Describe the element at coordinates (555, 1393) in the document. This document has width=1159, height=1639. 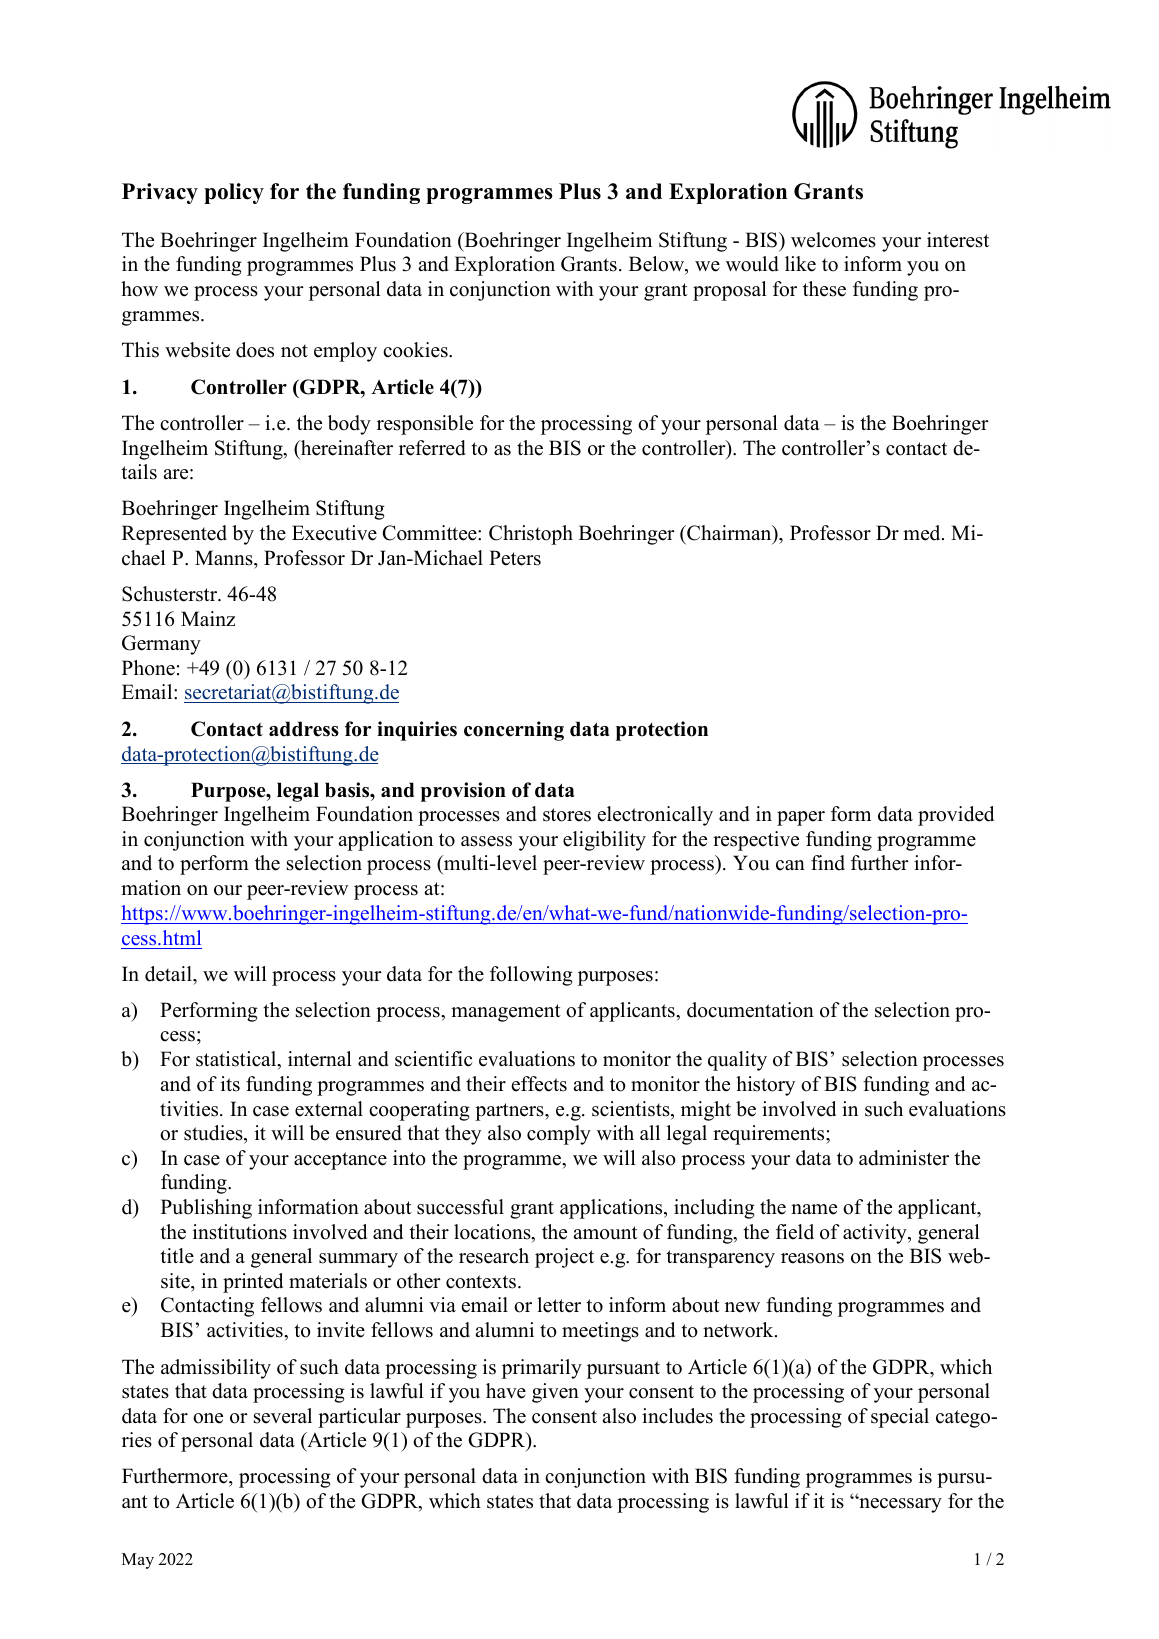
I see `given` at that location.
